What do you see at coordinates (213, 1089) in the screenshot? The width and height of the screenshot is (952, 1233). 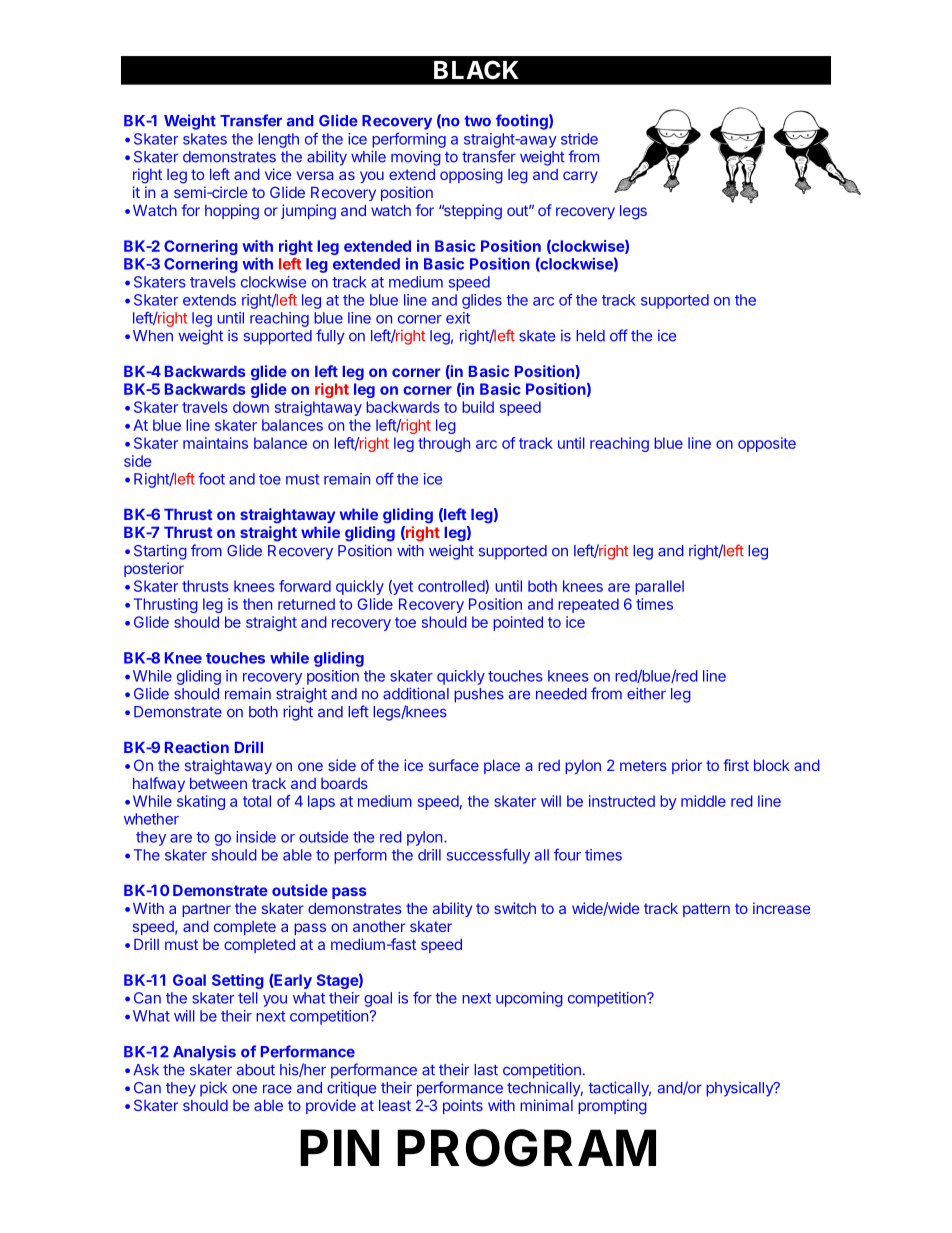 I see `pick` at bounding box center [213, 1089].
